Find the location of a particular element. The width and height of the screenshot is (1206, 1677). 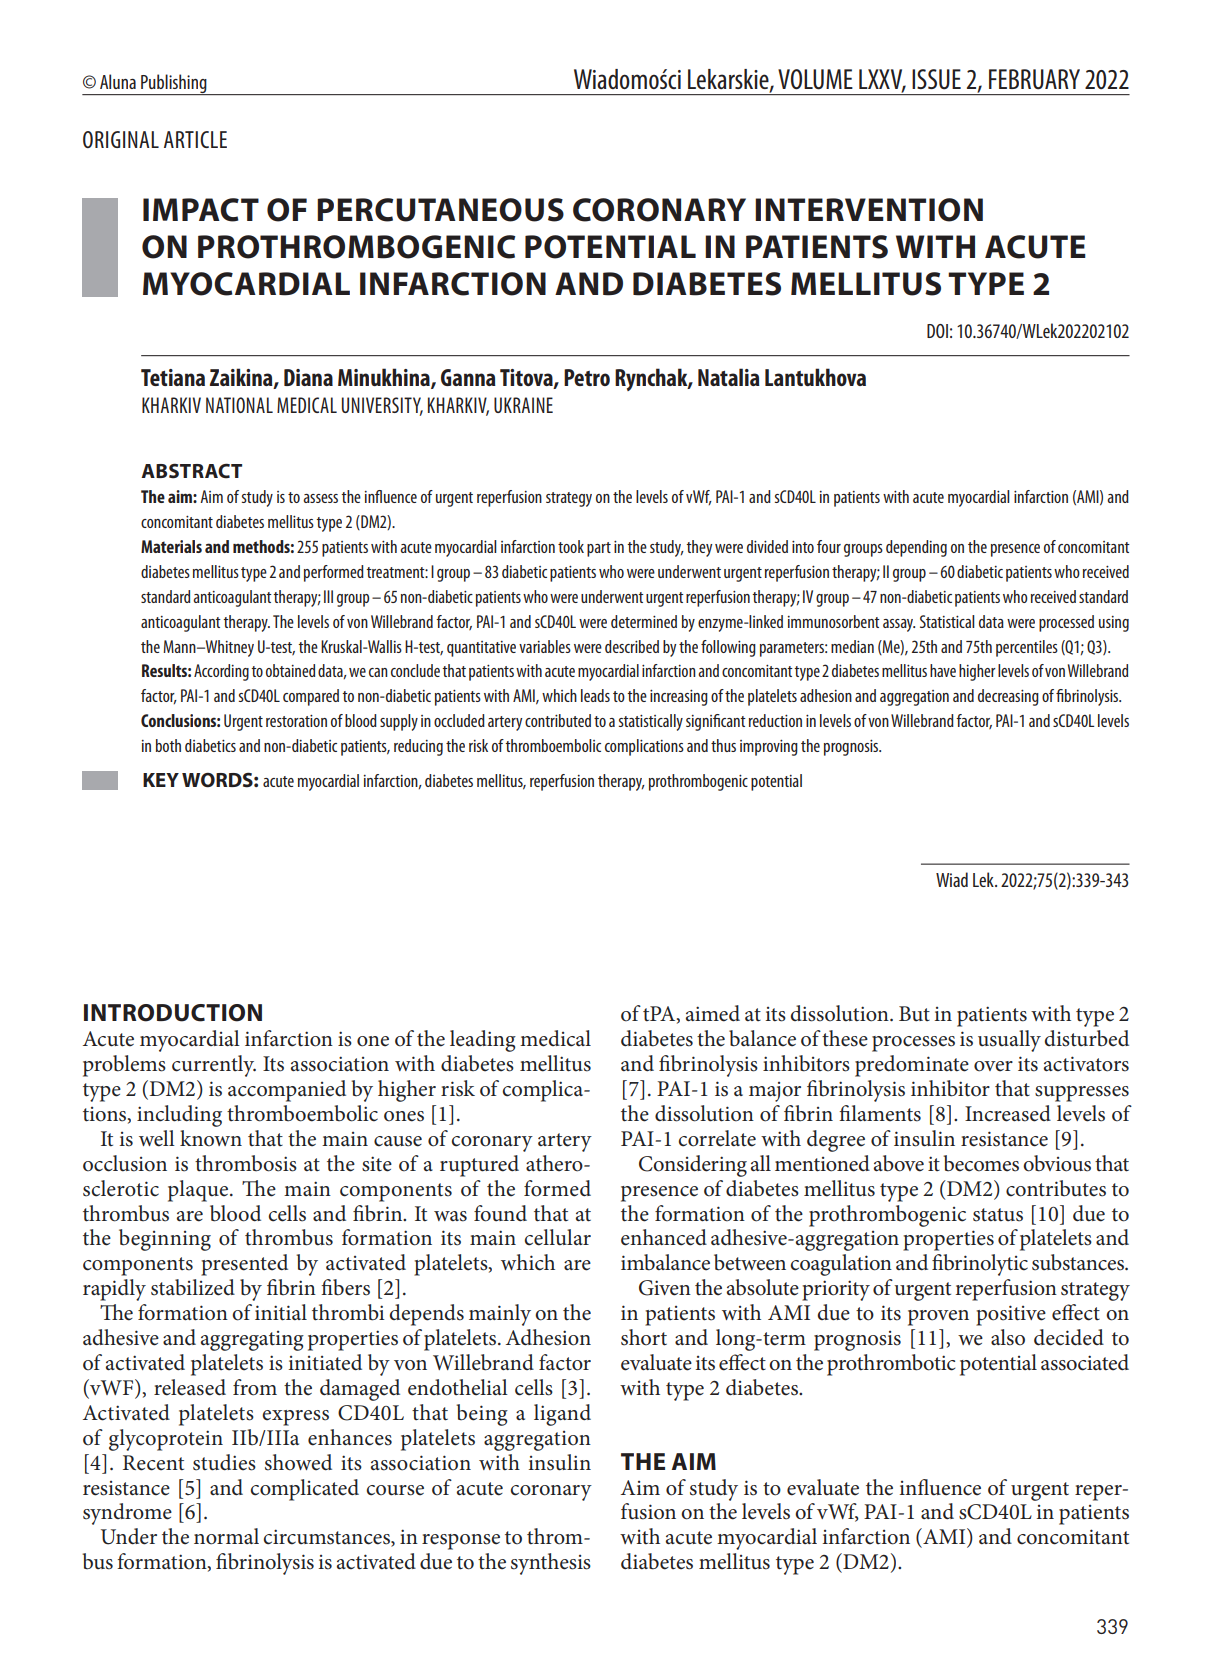

part is located at coordinates (599, 549).
